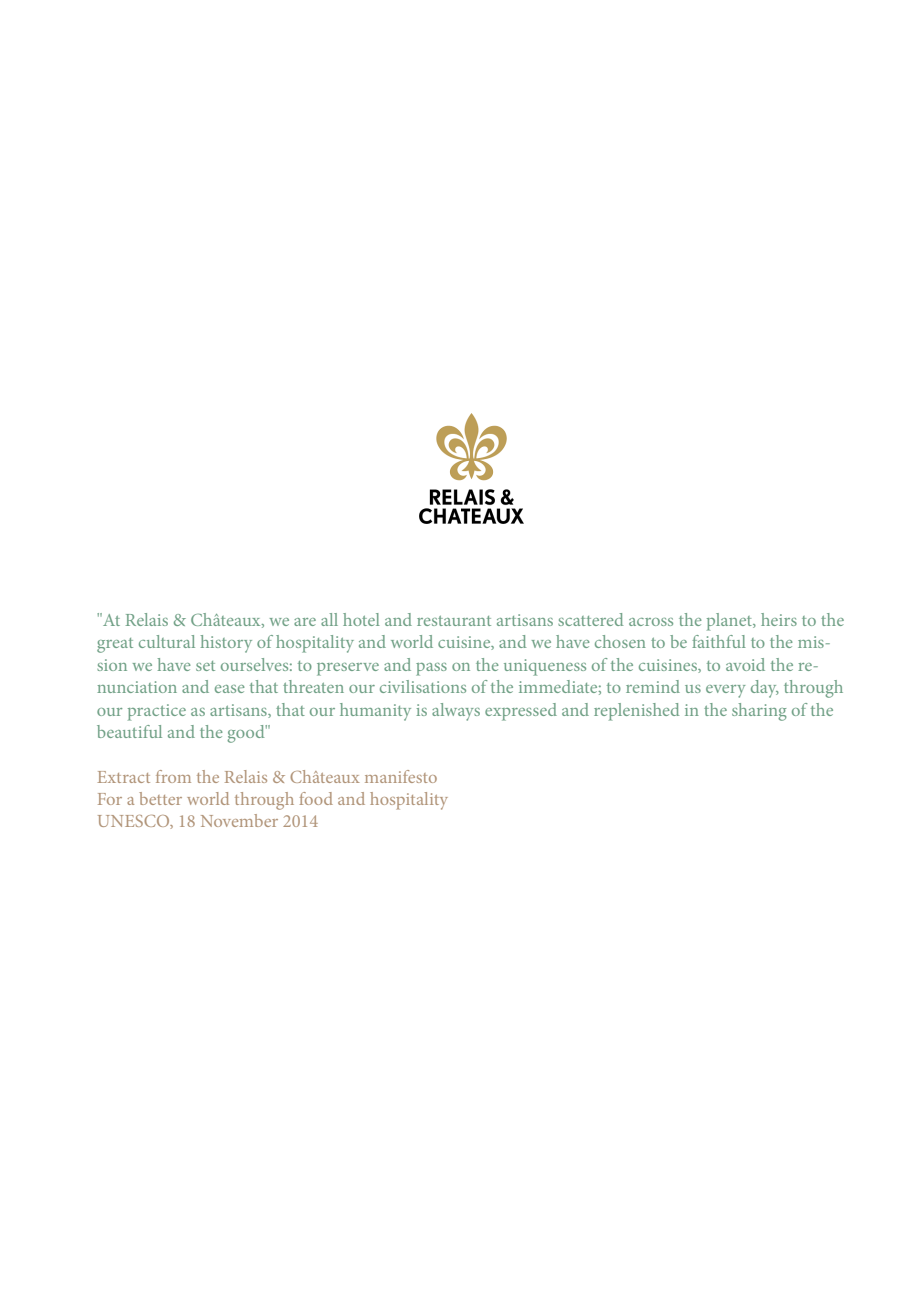 The image size is (924, 1308). I want to click on sharing, so click(759, 712).
